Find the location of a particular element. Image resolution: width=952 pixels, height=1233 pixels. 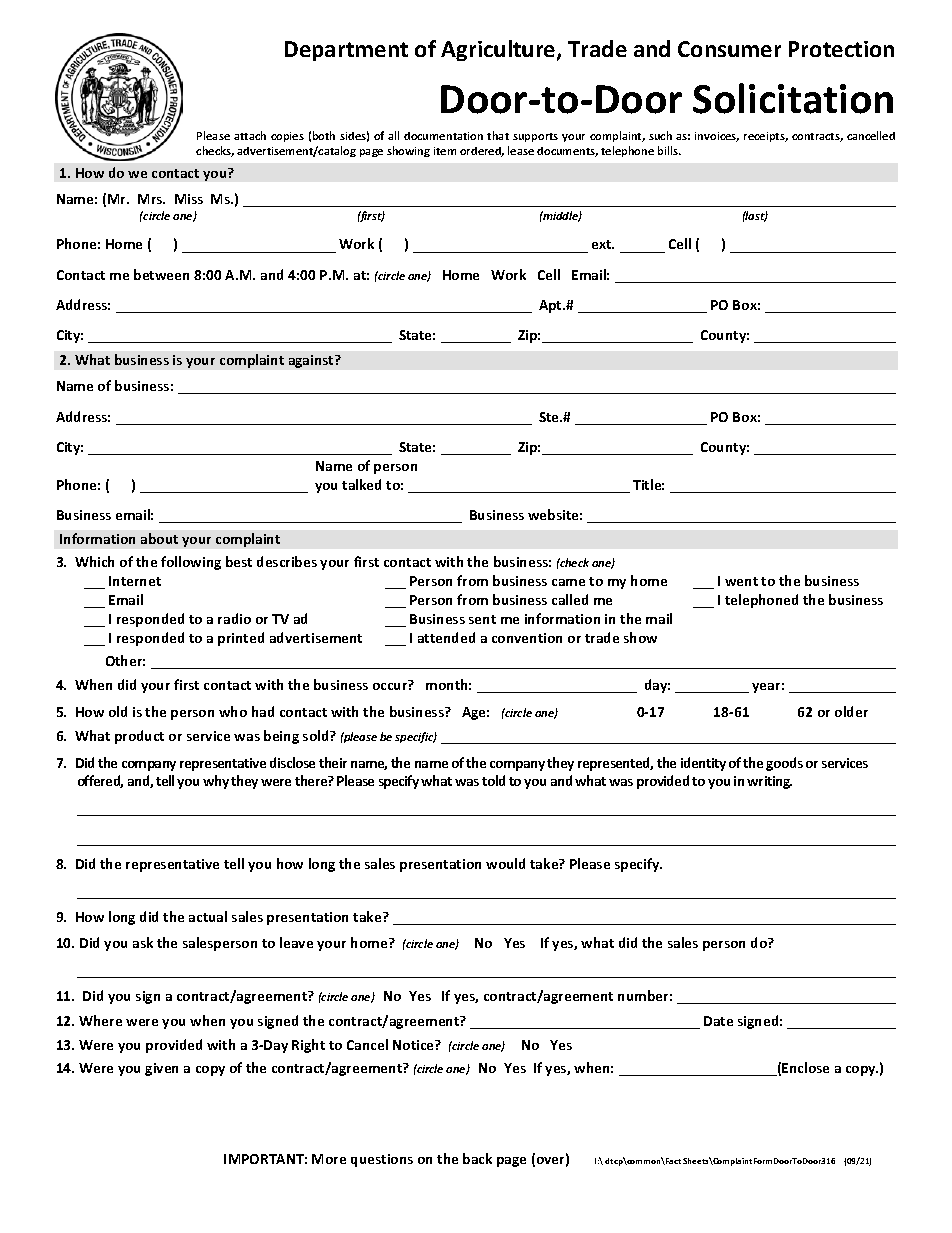

radio is located at coordinates (234, 618).
